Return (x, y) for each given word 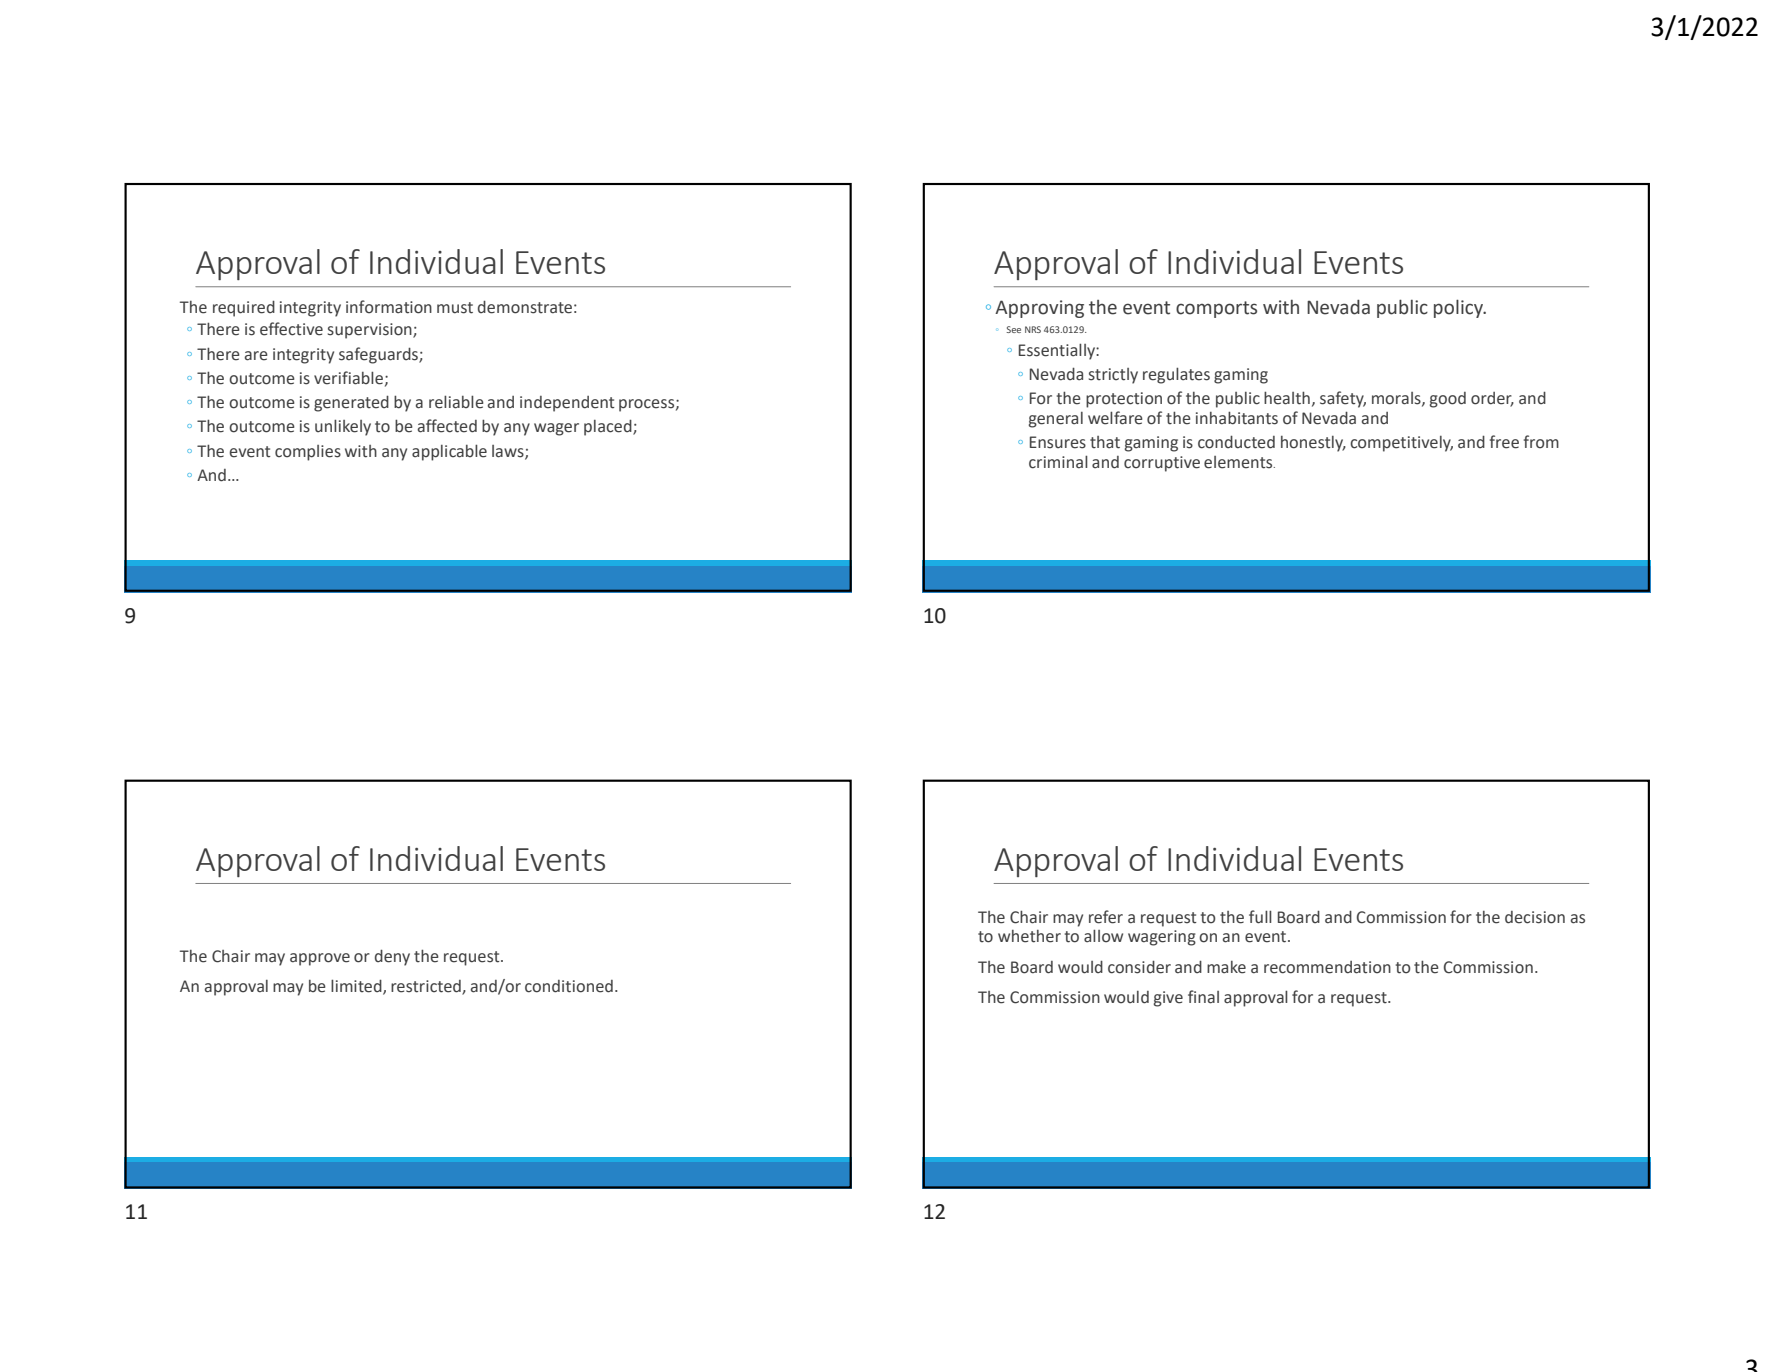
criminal (1058, 462)
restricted (427, 987)
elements (1239, 462)
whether (1029, 936)
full (1260, 917)
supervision (371, 331)
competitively (1401, 444)
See (1013, 329)
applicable (449, 452)
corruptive (1162, 464)
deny (392, 957)
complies (308, 453)
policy (1460, 308)
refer (1106, 917)
